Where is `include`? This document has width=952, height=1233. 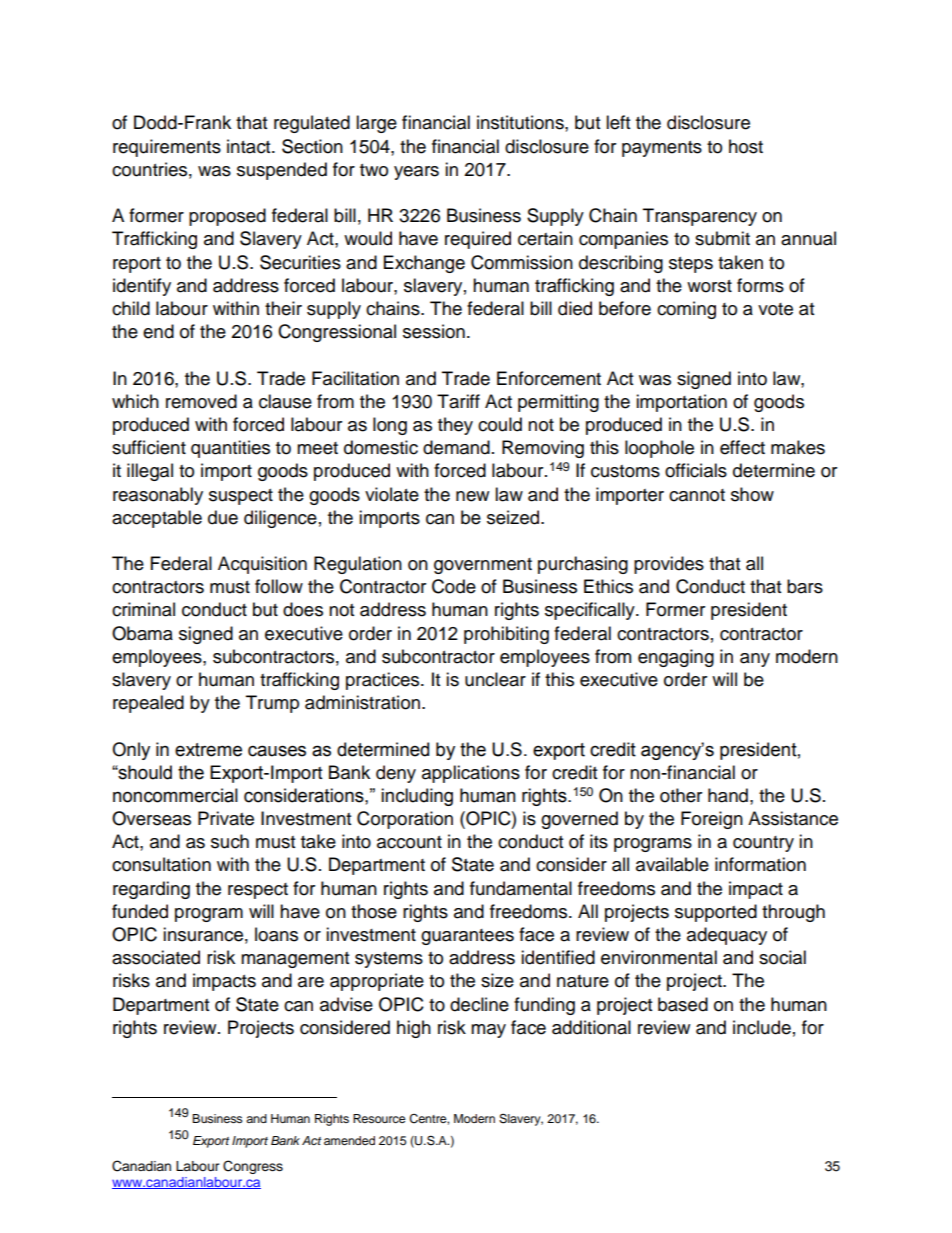
include is located at coordinates (762, 1027).
